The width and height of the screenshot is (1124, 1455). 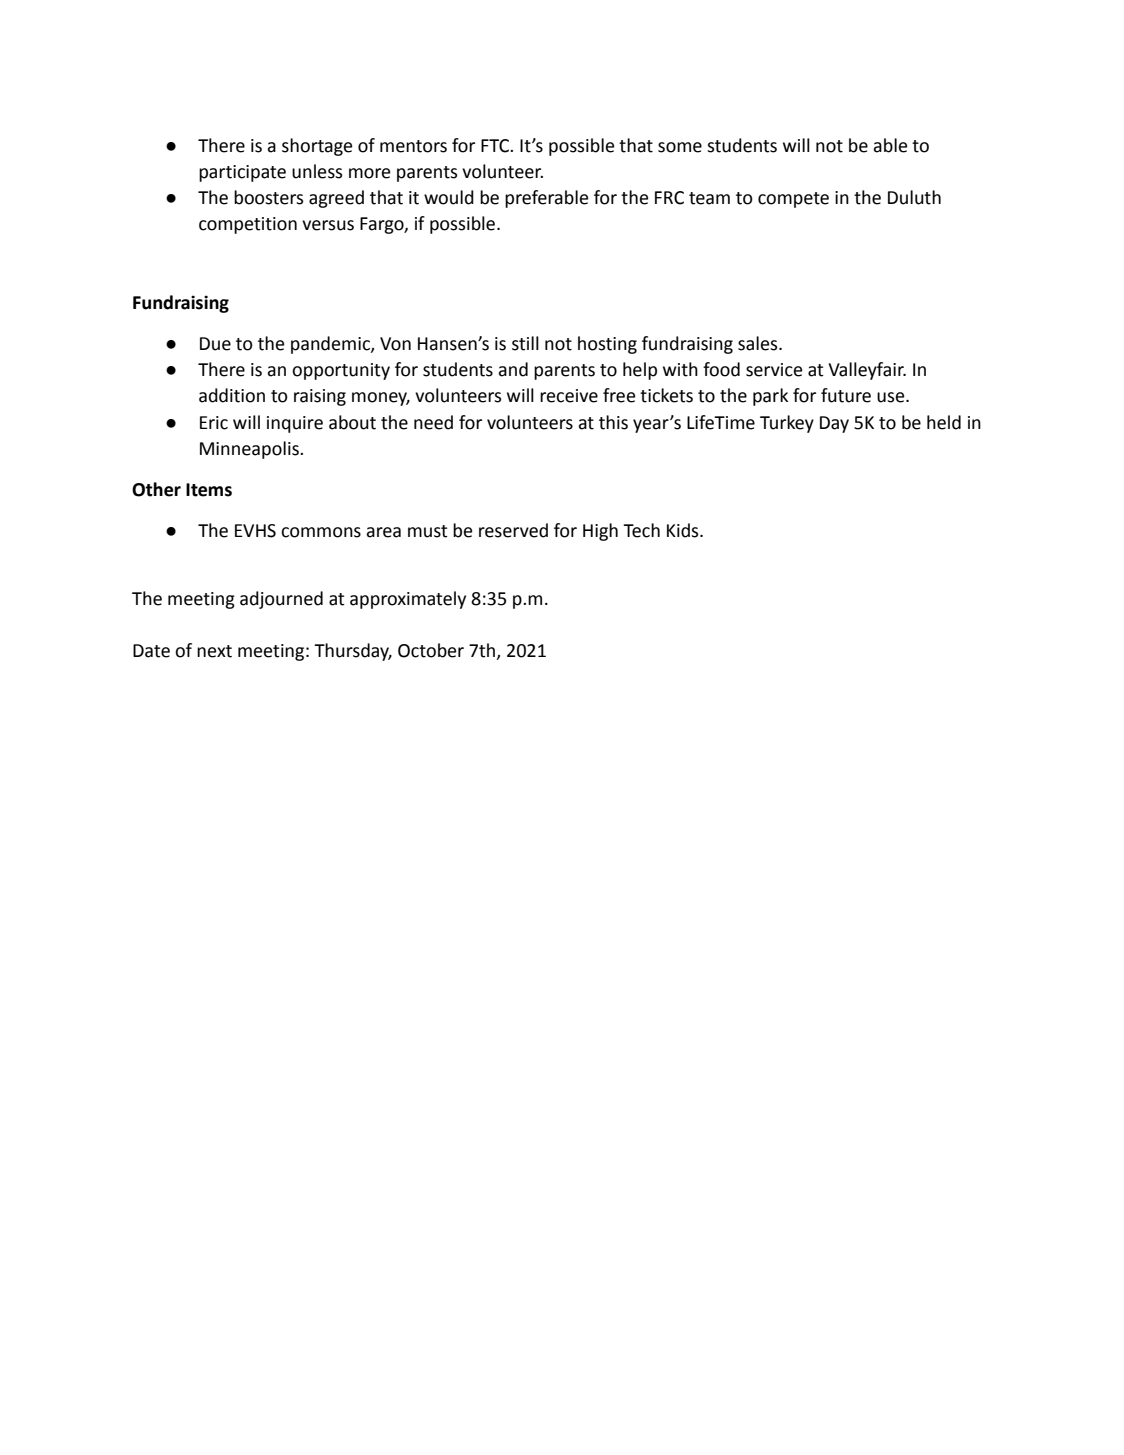 I want to click on Duluth, so click(x=914, y=197).
